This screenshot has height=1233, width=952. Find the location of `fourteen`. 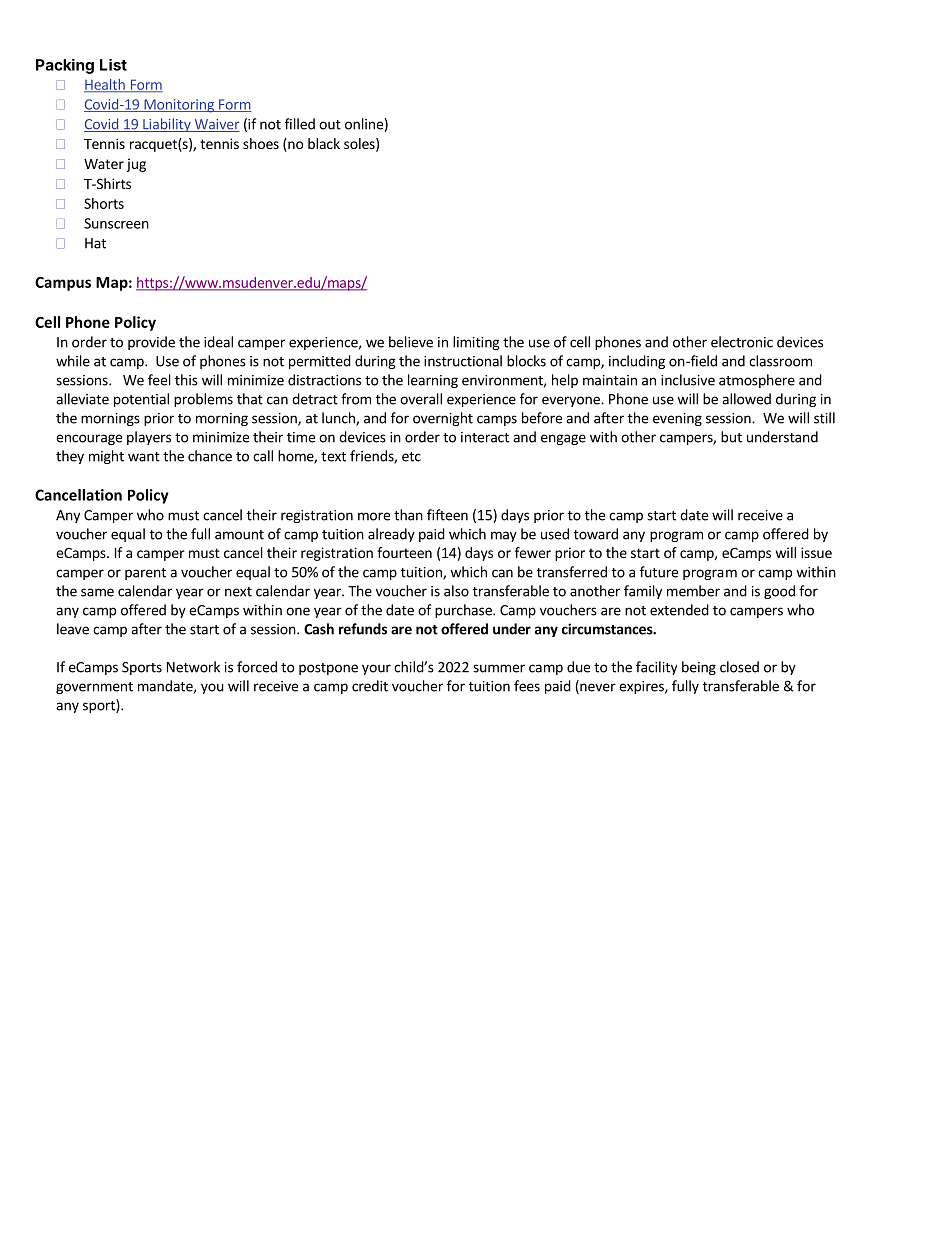

fourteen is located at coordinates (404, 552).
